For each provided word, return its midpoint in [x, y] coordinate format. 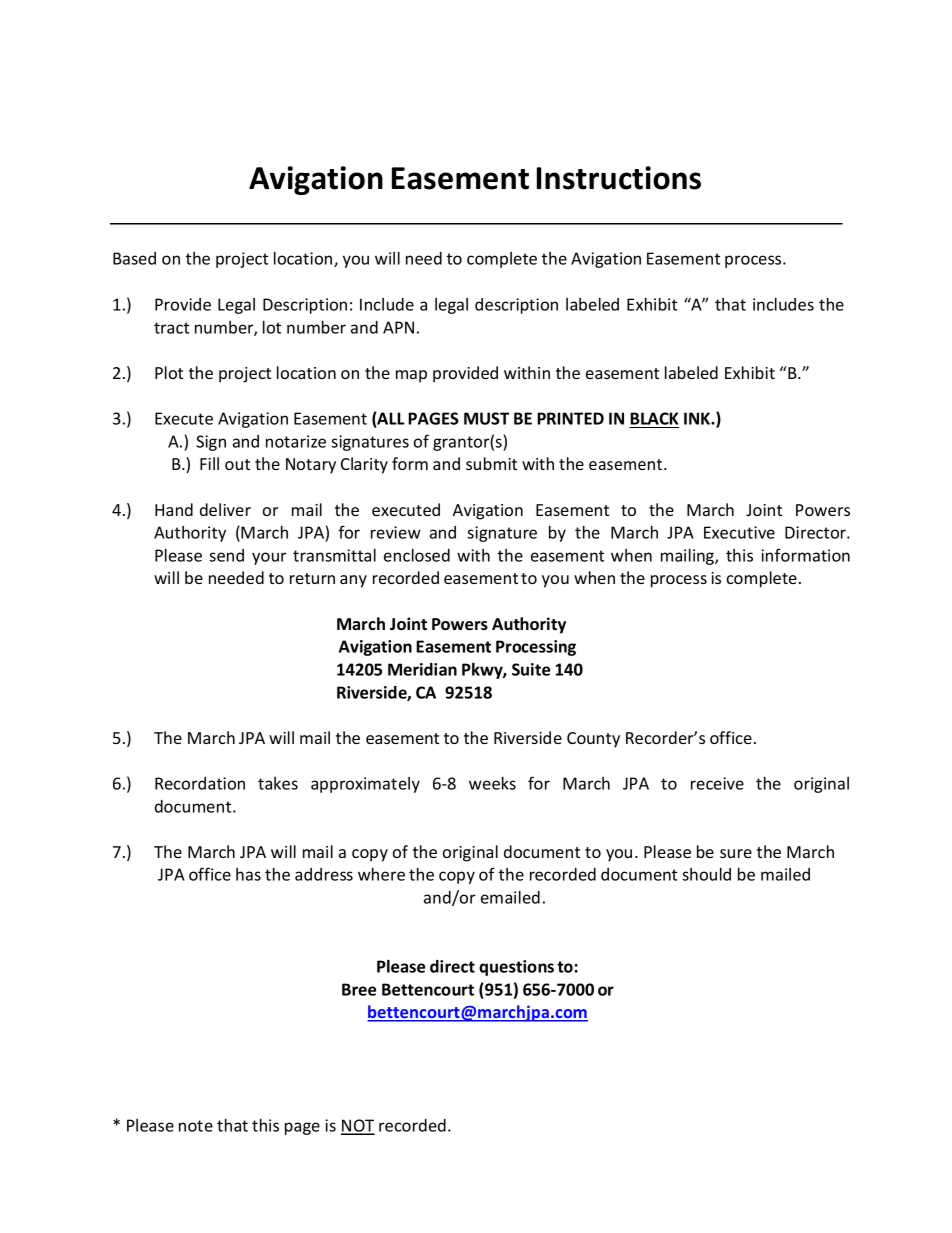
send [226, 555]
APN [398, 327]
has [248, 874]
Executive [739, 532]
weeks [492, 783]
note [196, 1126]
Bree [359, 989]
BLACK [654, 418]
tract [171, 328]
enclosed [417, 555]
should [706, 874]
